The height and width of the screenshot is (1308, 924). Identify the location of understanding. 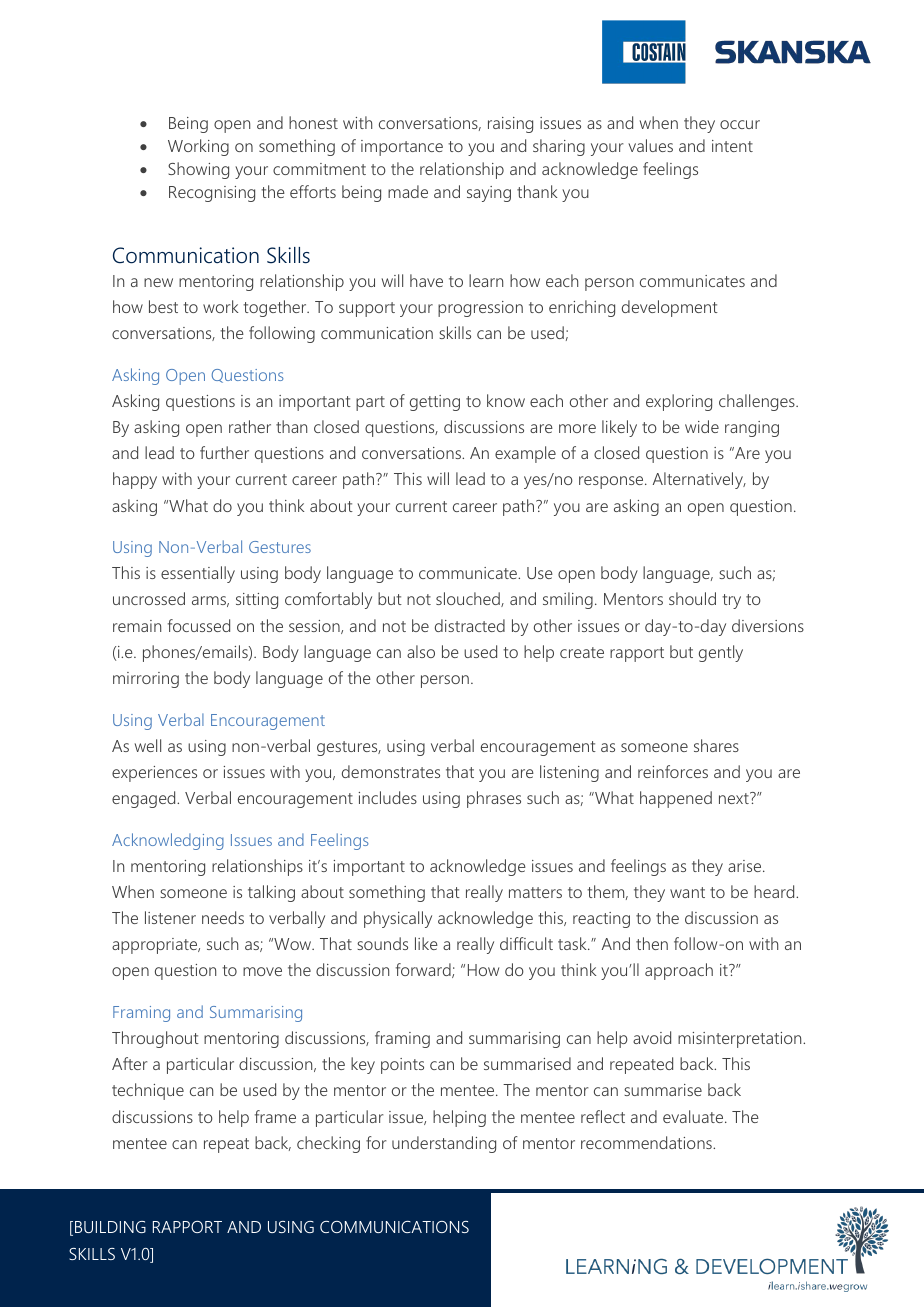
(444, 1144).
